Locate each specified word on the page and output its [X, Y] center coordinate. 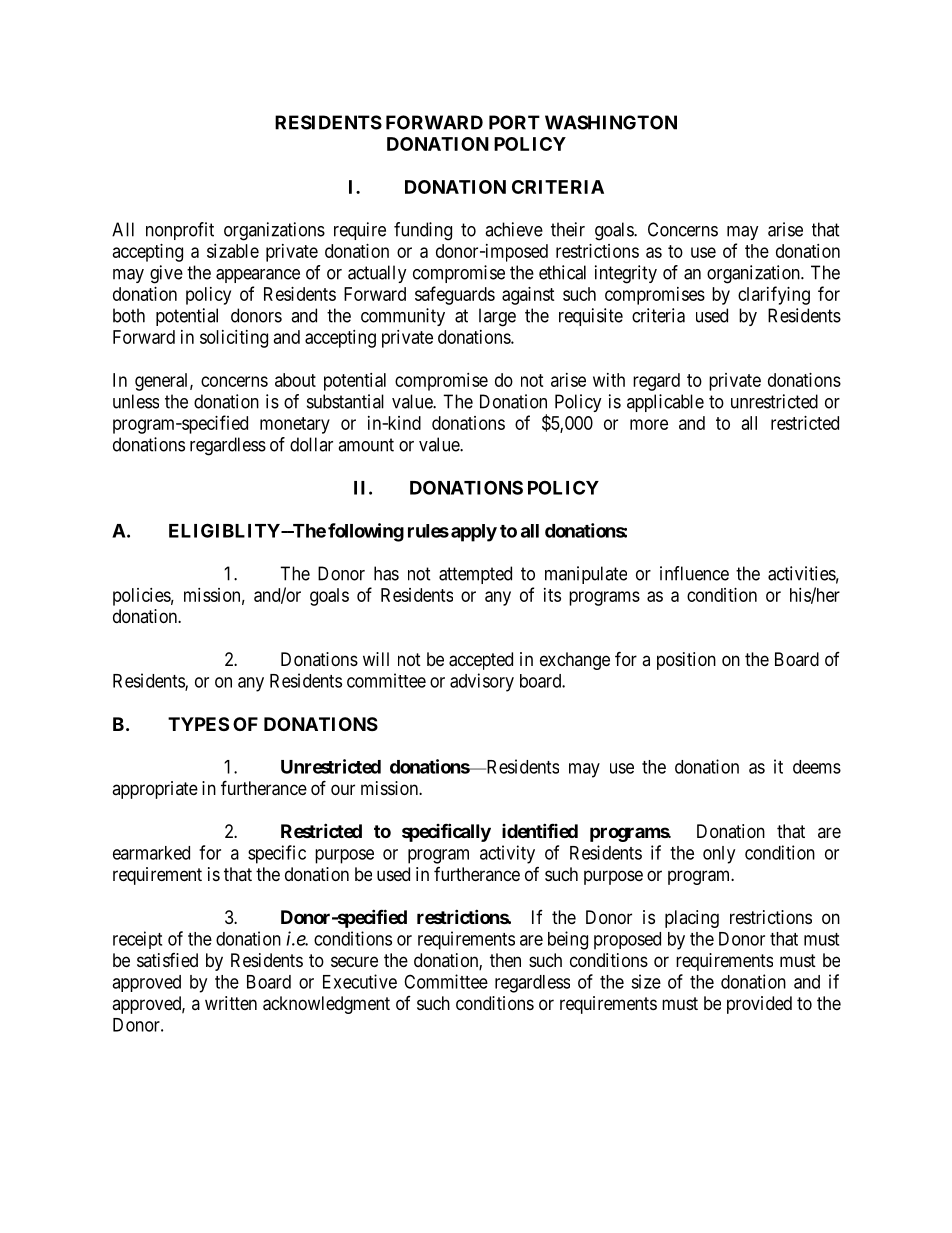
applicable [665, 403]
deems [817, 767]
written [231, 1003]
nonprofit [180, 231]
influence [694, 573]
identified [540, 830]
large [497, 317]
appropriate [155, 790]
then [505, 960]
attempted [475, 575]
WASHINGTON [611, 122]
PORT [514, 122]
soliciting [234, 339]
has [386, 573]
